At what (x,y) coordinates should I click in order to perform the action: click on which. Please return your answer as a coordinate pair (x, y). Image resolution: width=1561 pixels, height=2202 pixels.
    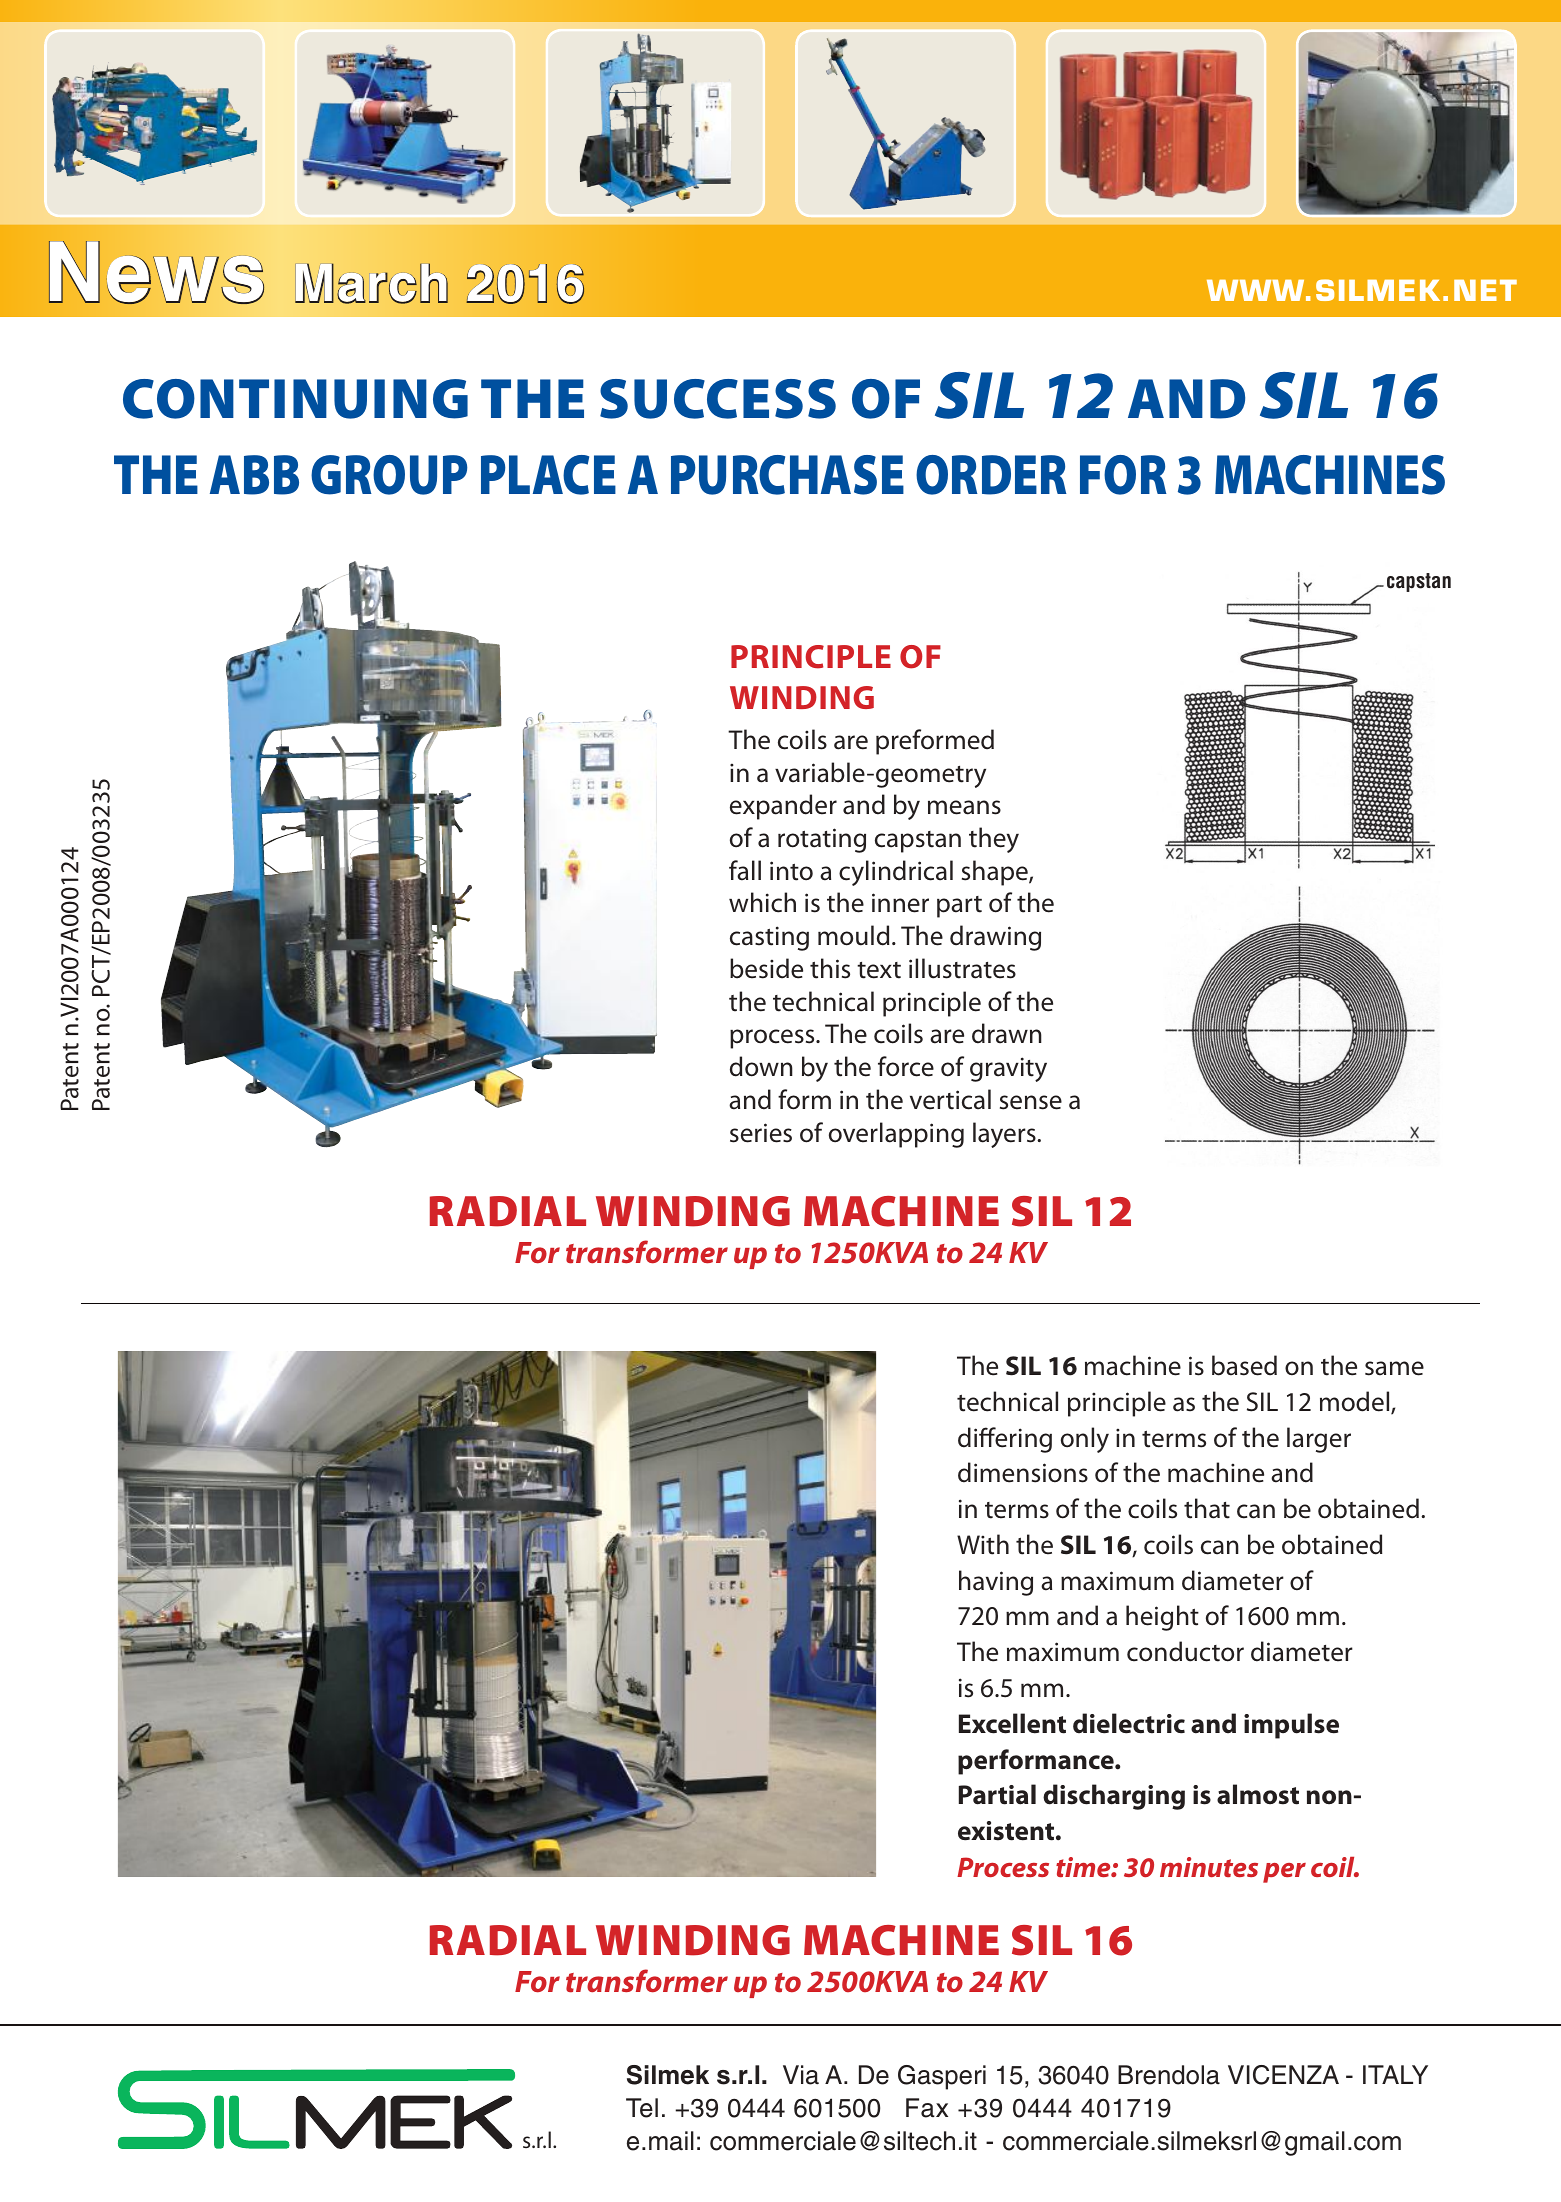
    Looking at the image, I should click on (762, 902).
